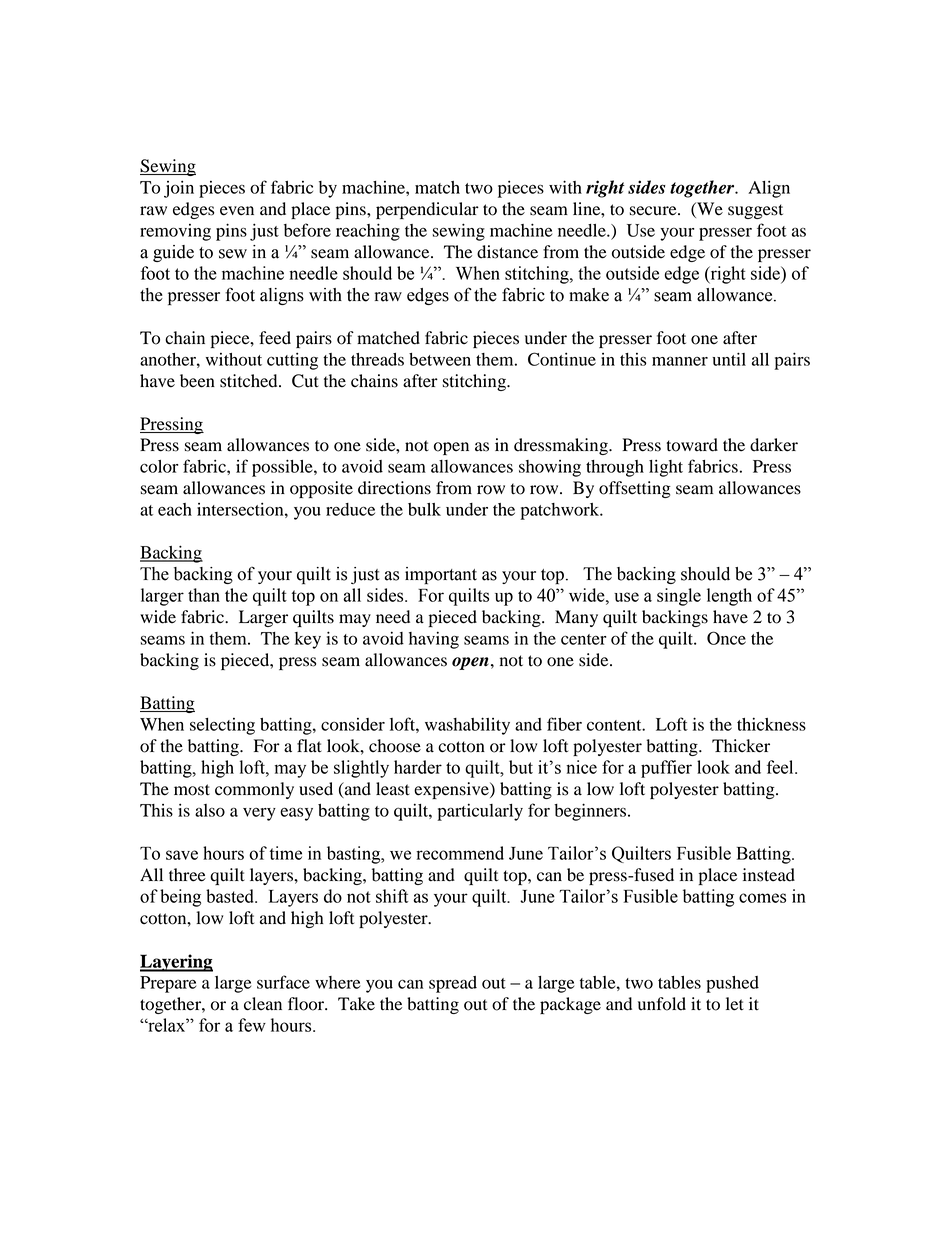  I want to click on perpendicular, so click(427, 210).
